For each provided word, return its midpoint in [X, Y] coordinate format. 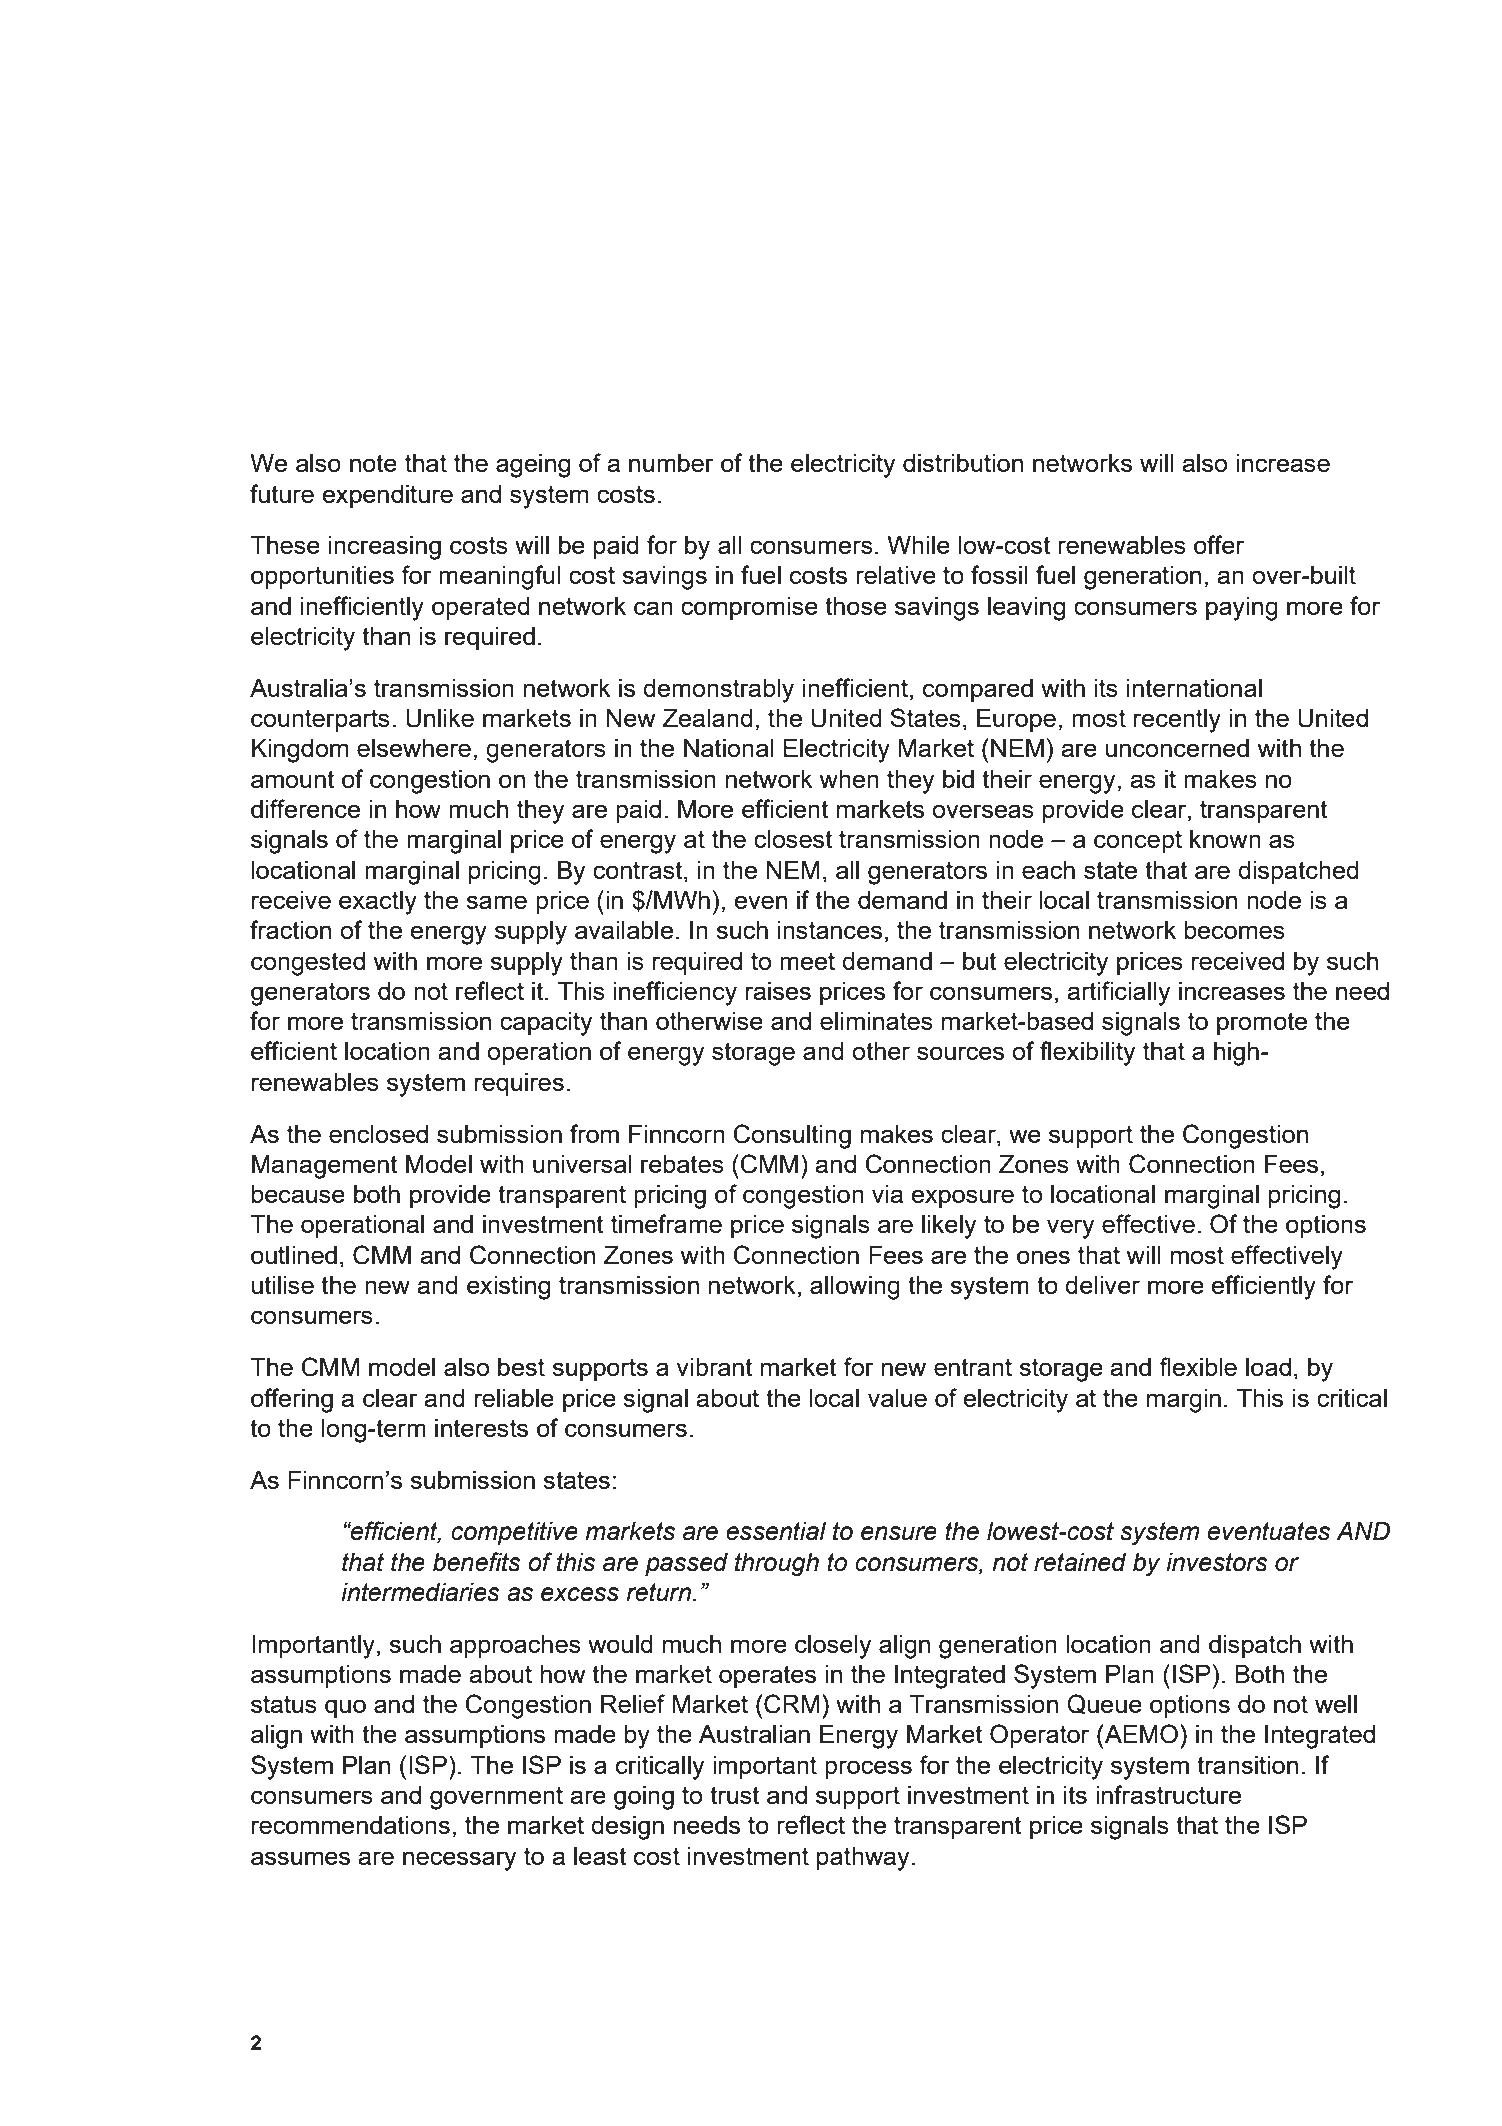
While [918, 545]
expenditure [387, 496]
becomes [1235, 930]
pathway [863, 1859]
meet [807, 961]
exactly [378, 903]
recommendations [351, 1825]
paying [1242, 609]
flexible [1198, 1366]
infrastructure [1168, 1794]
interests [481, 1428]
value [897, 1398]
